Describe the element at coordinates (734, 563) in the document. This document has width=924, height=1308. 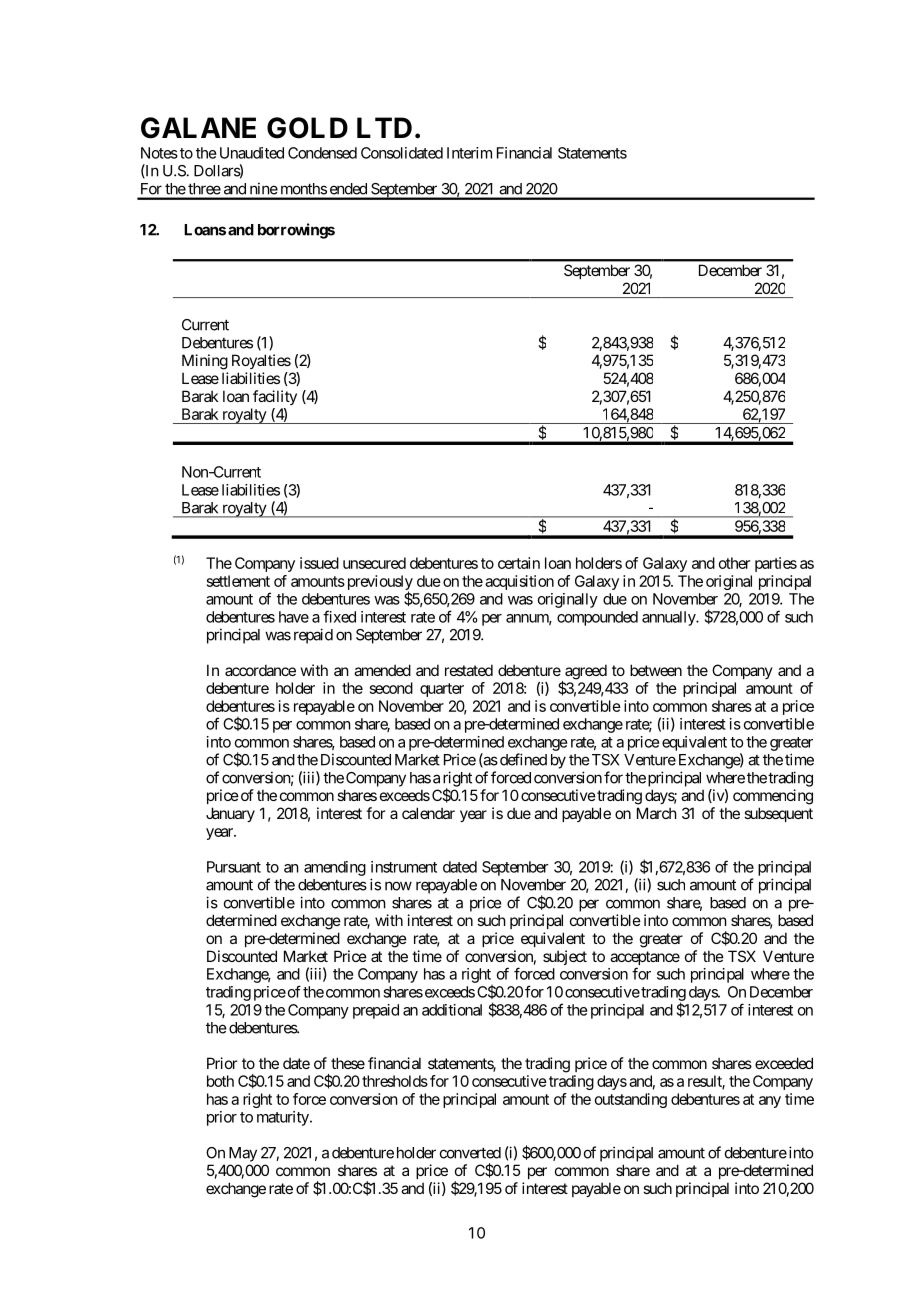
I see `other` at that location.
